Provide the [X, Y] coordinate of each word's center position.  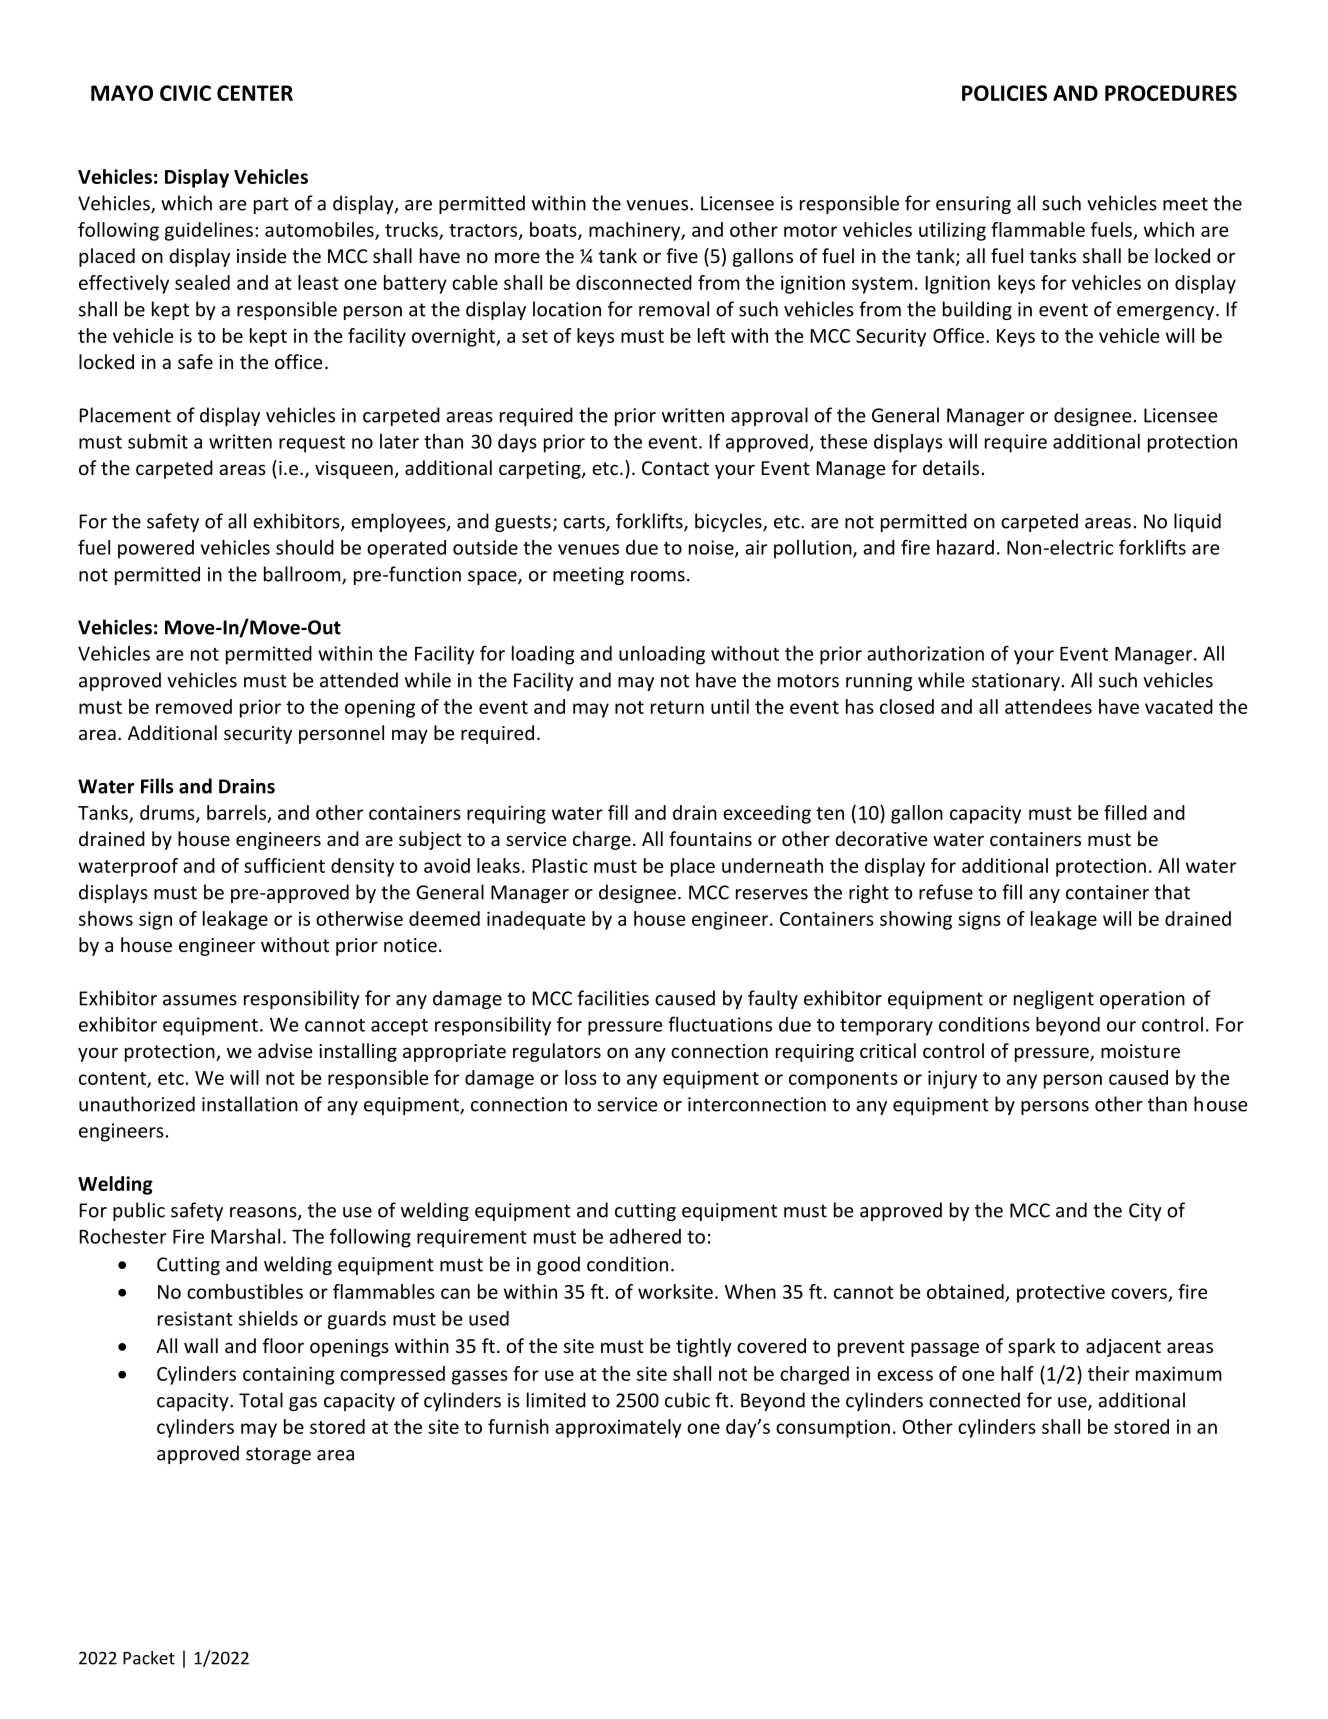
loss [581, 1077]
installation [250, 1104]
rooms [658, 576]
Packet [149, 1658]
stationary [1016, 682]
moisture [1140, 1051]
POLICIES [1004, 93]
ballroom [303, 575]
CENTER [255, 93]
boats [554, 230]
